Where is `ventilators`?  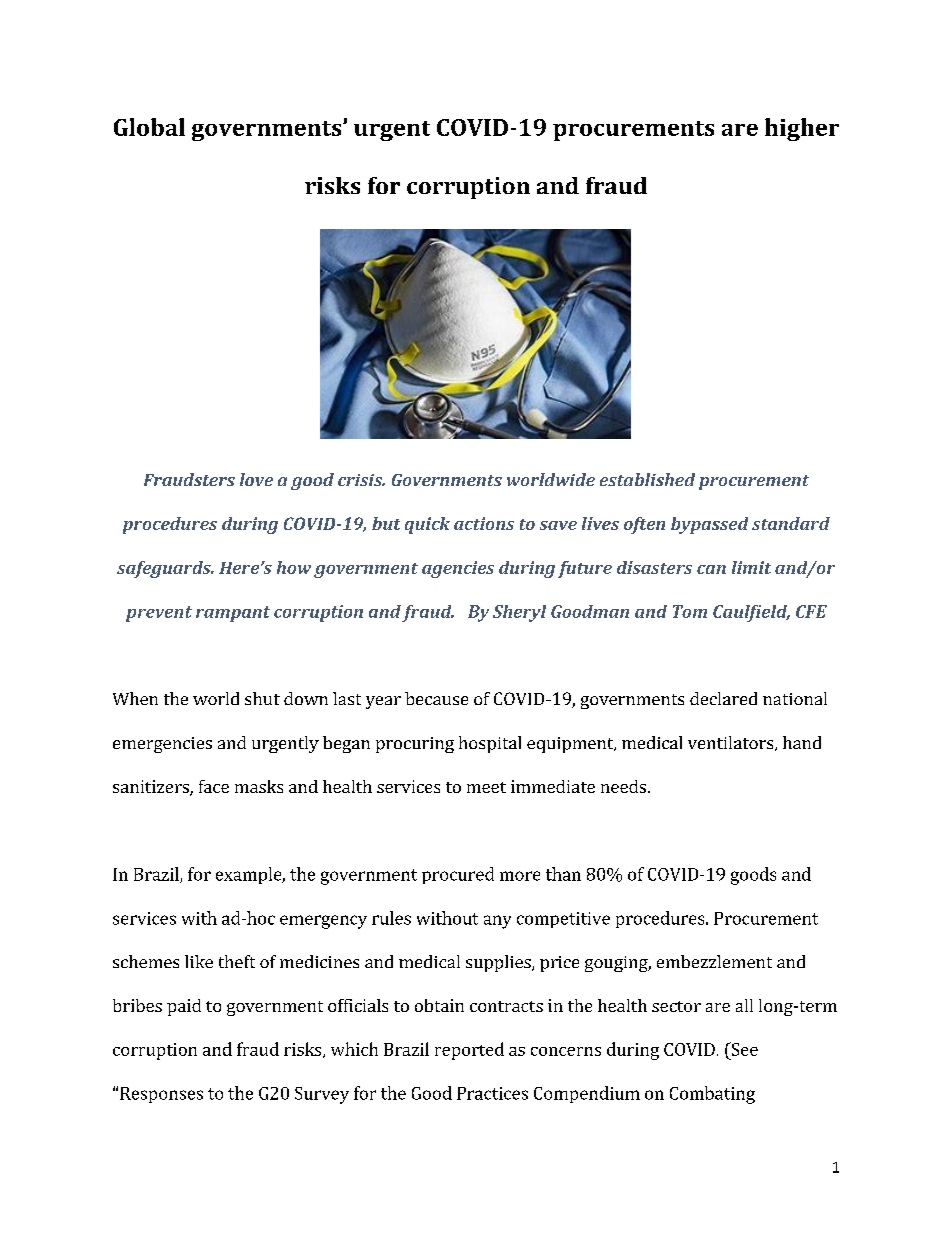 ventilators is located at coordinates (732, 743).
